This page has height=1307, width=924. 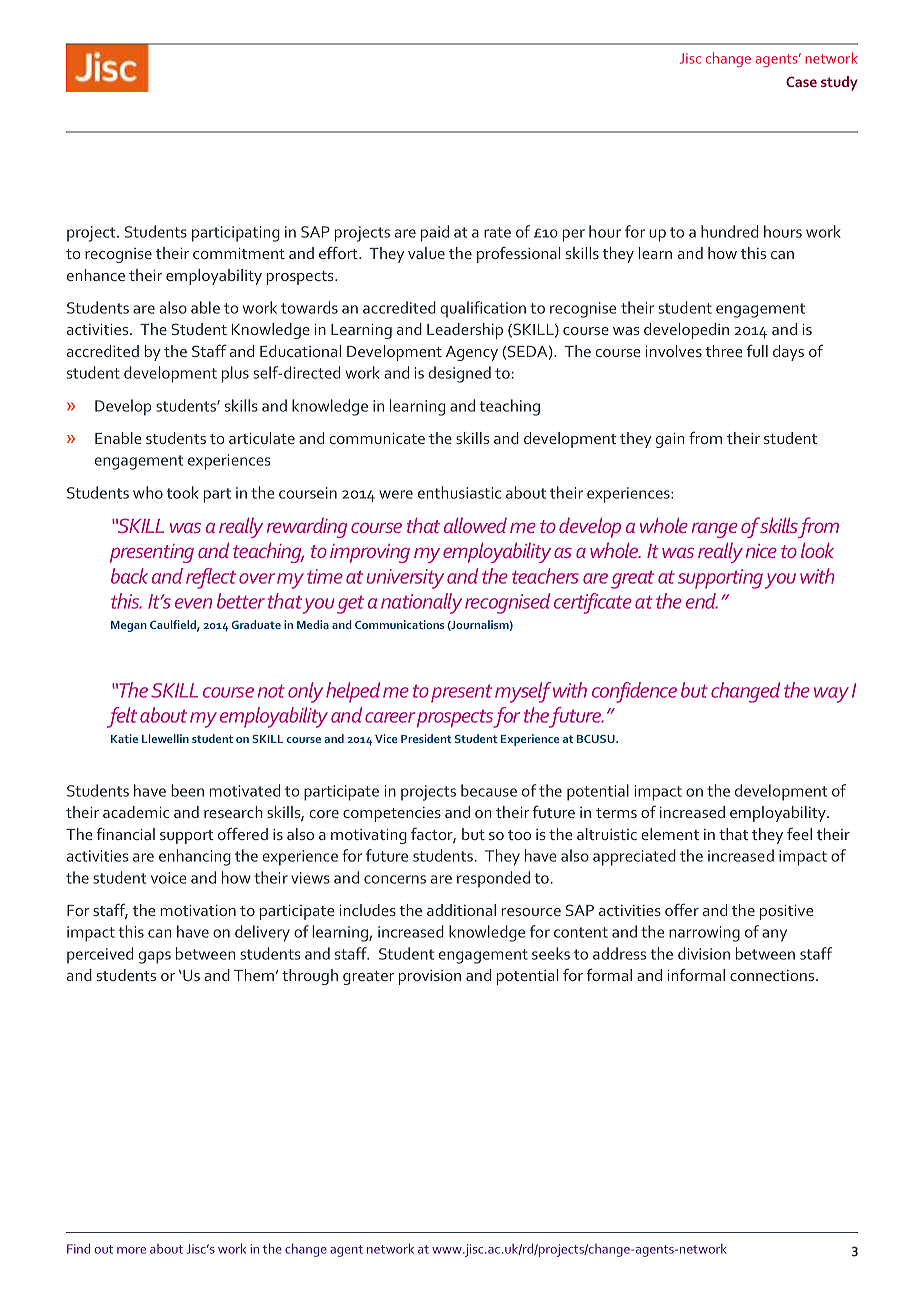 I want to click on Communications, so click(x=399, y=624).
